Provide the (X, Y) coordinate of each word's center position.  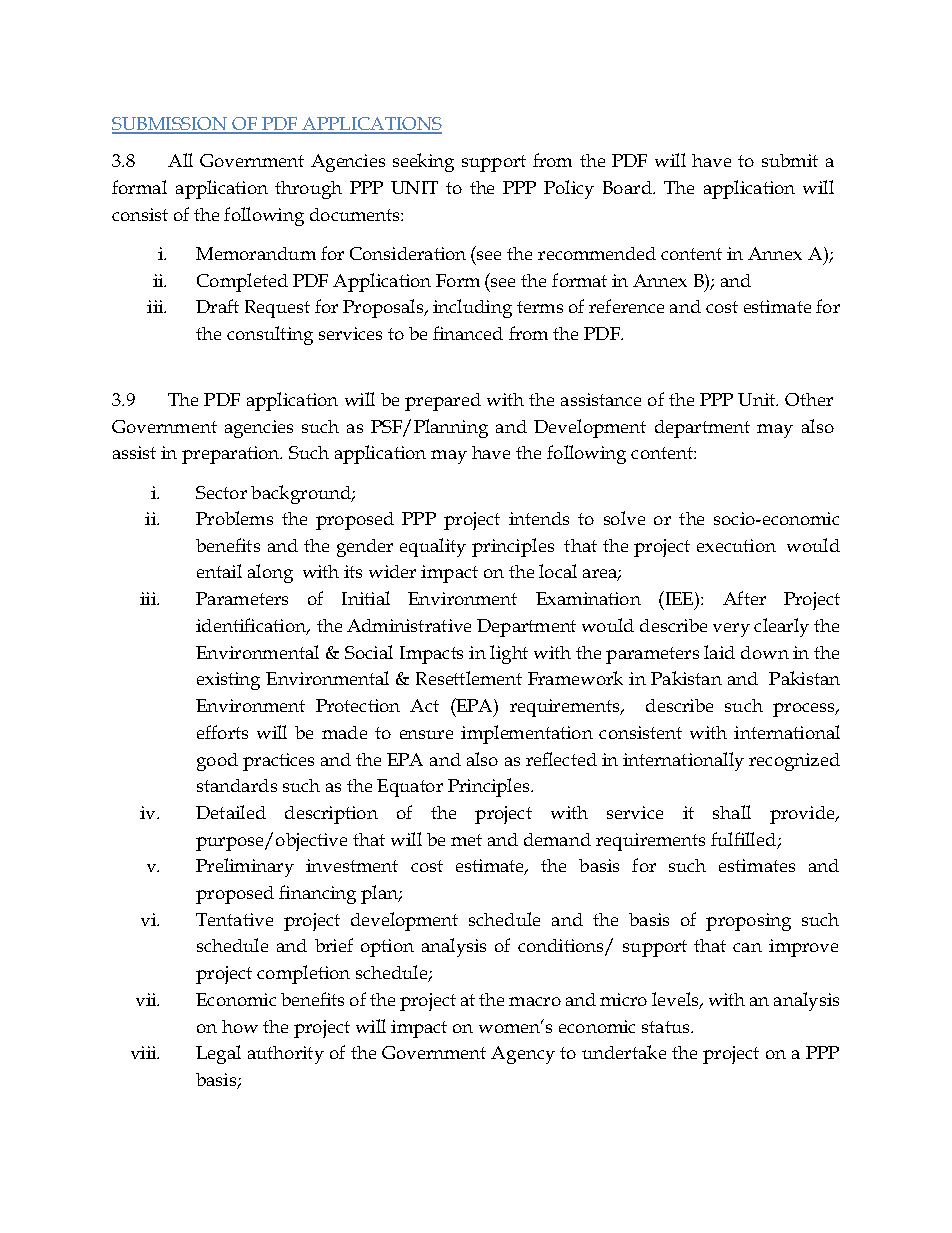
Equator (410, 788)
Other (809, 399)
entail (219, 571)
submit (790, 160)
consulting (270, 335)
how (240, 1026)
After (744, 598)
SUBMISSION (170, 125)
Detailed (231, 812)
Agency (523, 1055)
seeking (423, 162)
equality (433, 547)
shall (732, 812)
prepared (443, 402)
